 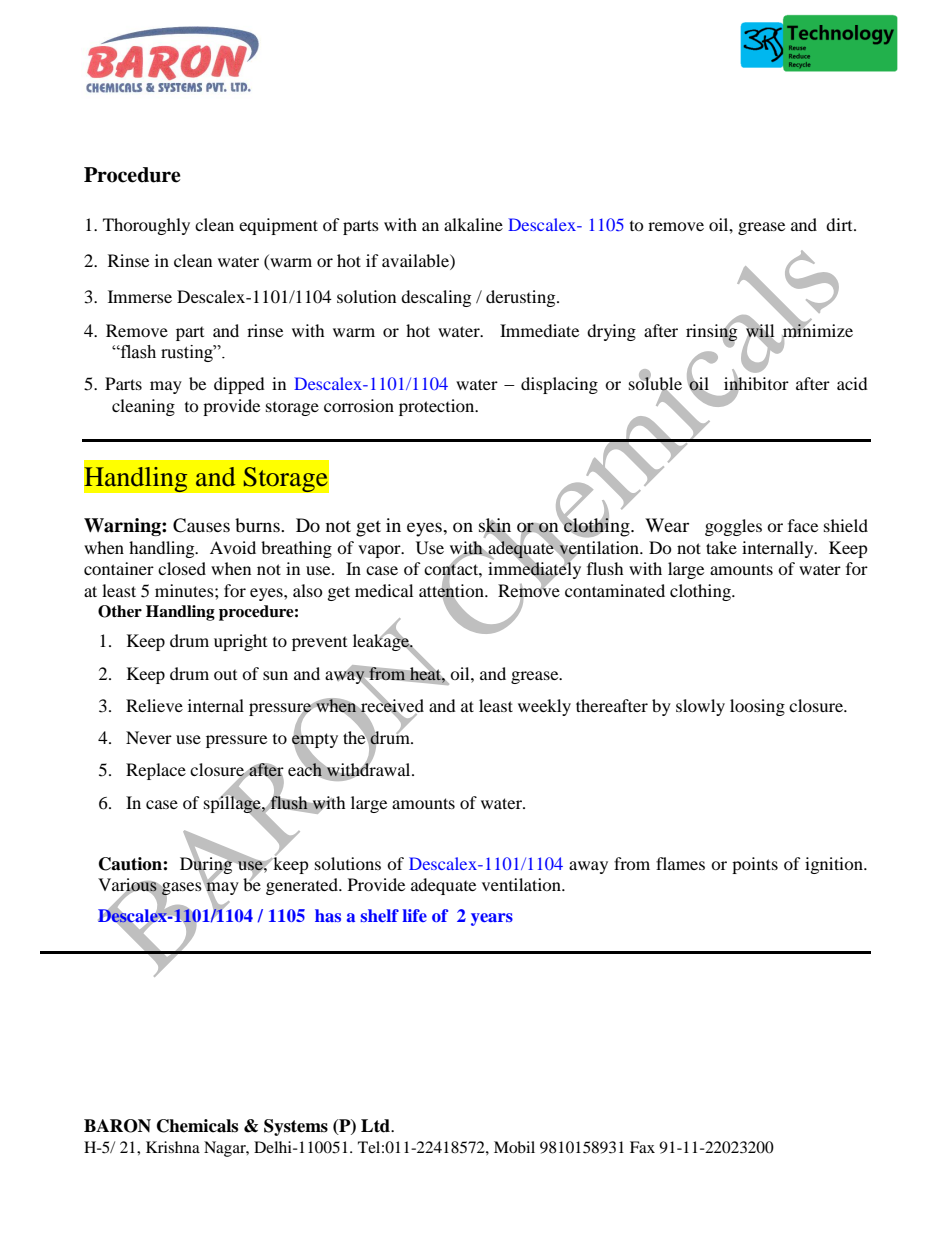 What do you see at coordinates (146, 226) in the screenshot?
I see `Thoroughly` at bounding box center [146, 226].
